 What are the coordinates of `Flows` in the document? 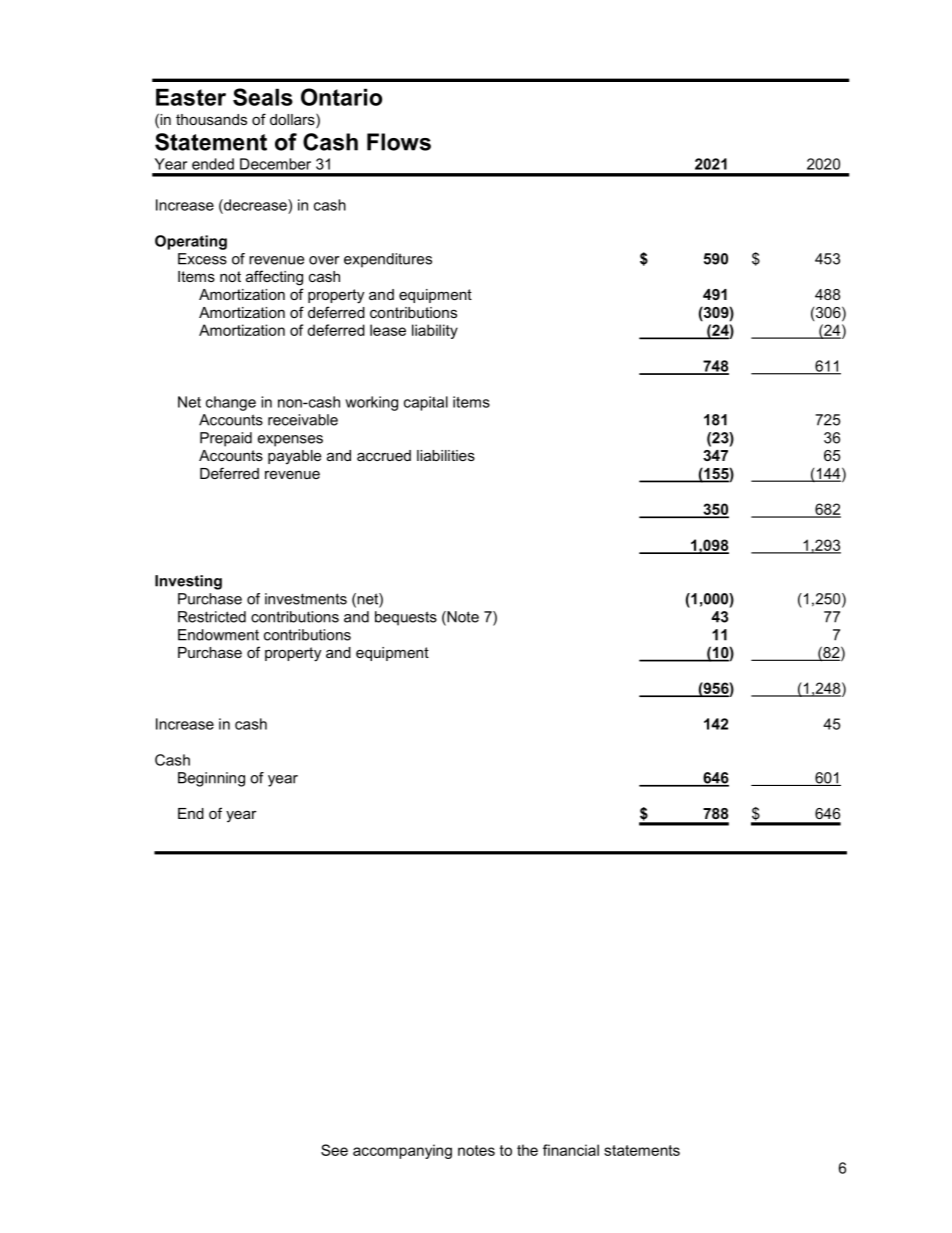 It's located at (399, 142).
